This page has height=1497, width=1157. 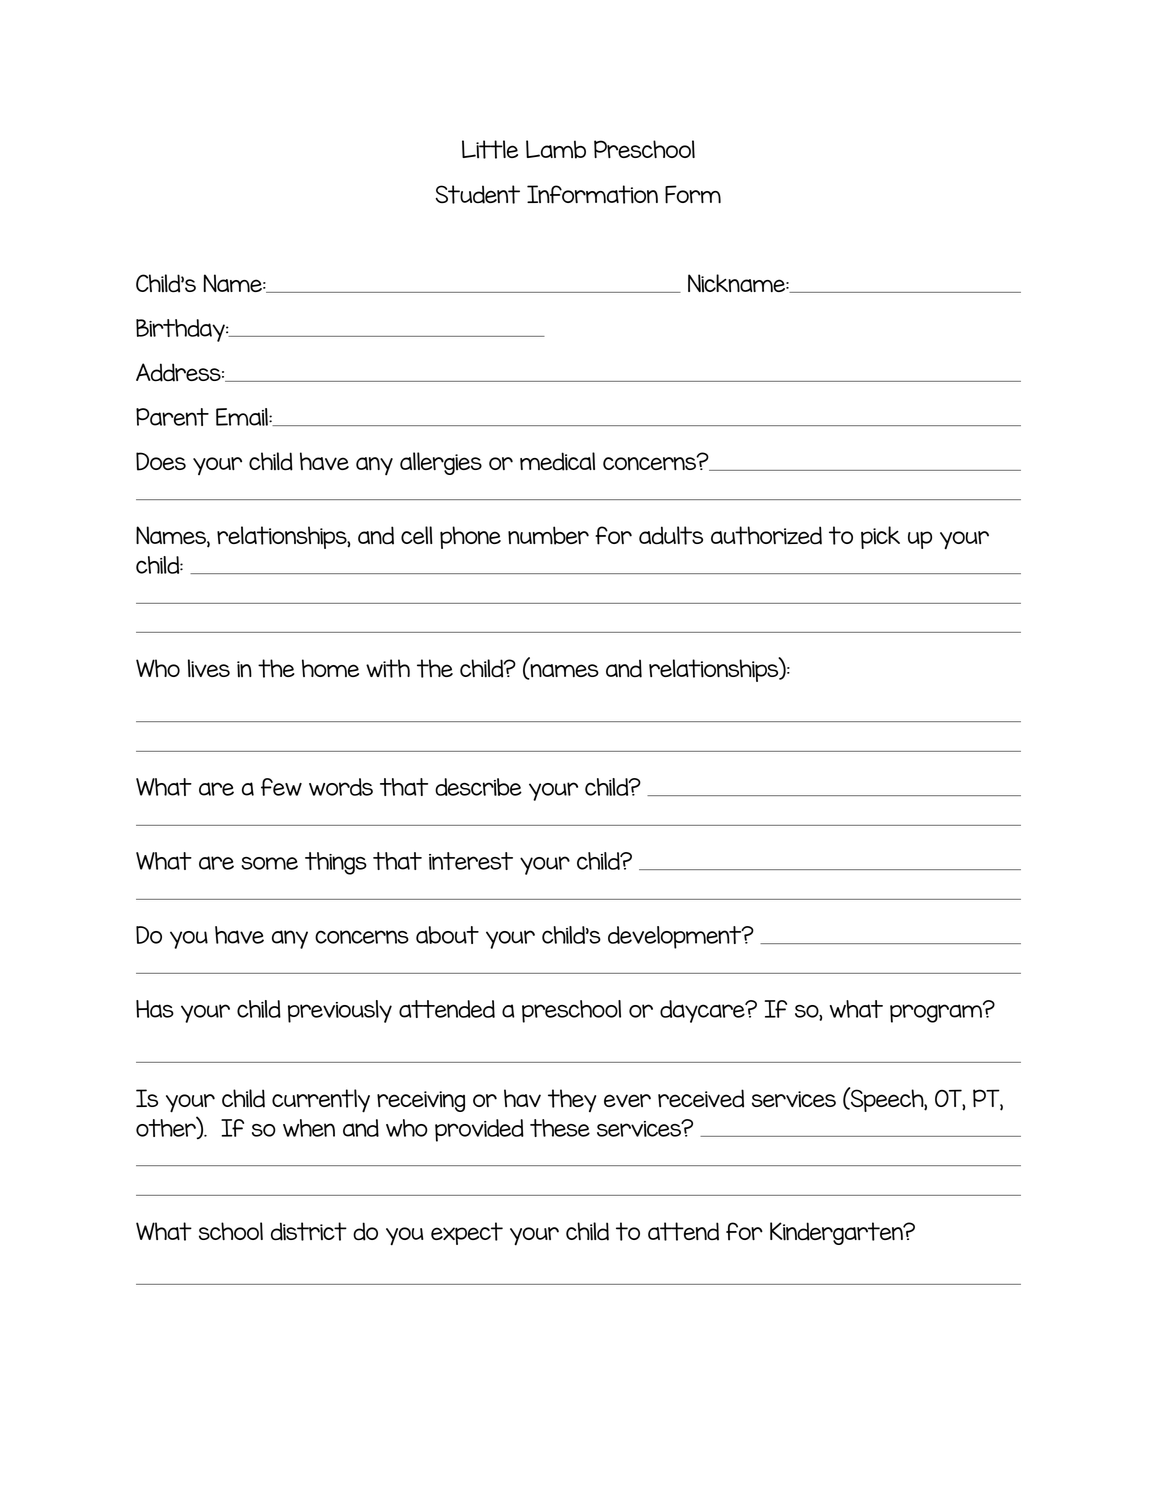 What do you see at coordinates (880, 537) in the page?
I see `pick` at bounding box center [880, 537].
